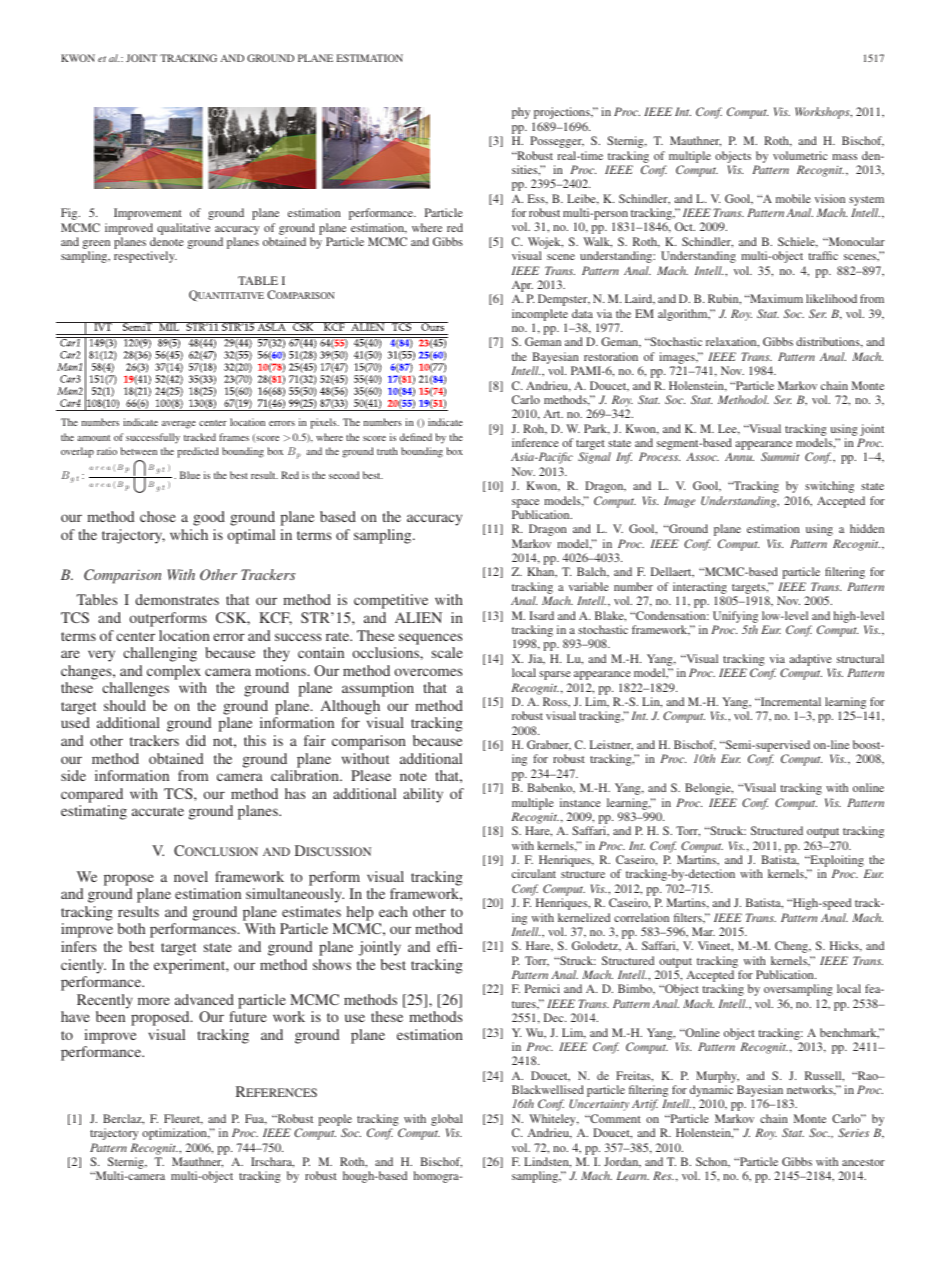 The width and height of the screenshot is (952, 1270). Describe the element at coordinates (793, 198) in the screenshot. I see `mobile` at that location.
